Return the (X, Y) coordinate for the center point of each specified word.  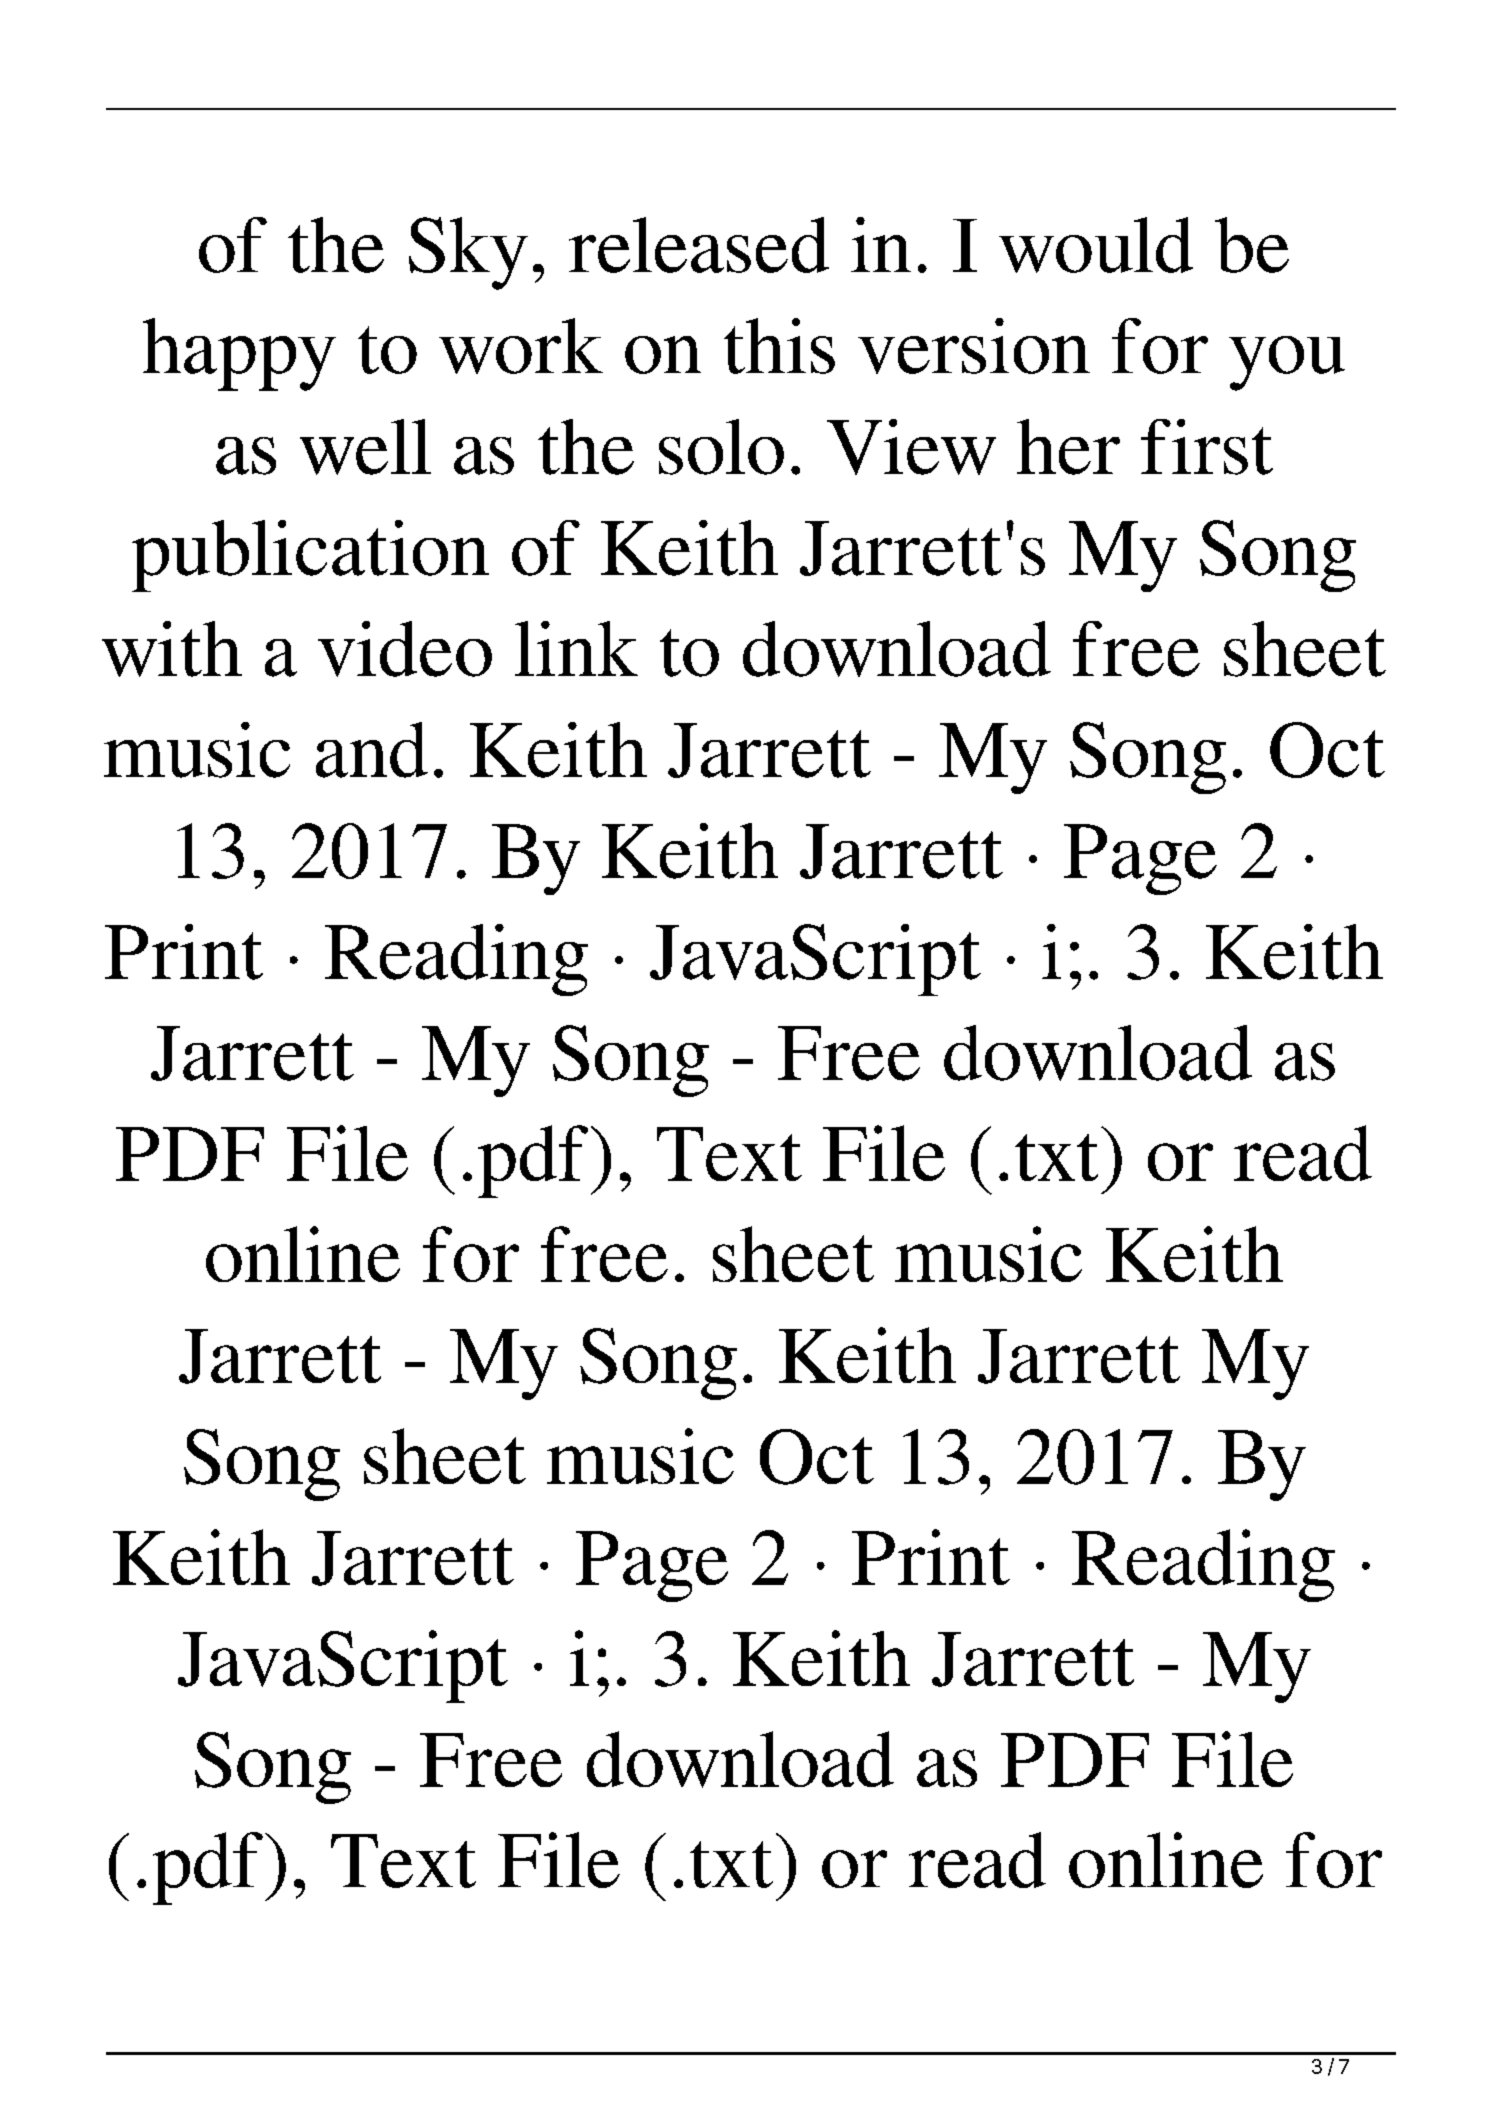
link (576, 648)
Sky (468, 253)
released (699, 245)
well (365, 447)
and (372, 750)
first (1207, 447)
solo (721, 447)
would (1096, 245)
